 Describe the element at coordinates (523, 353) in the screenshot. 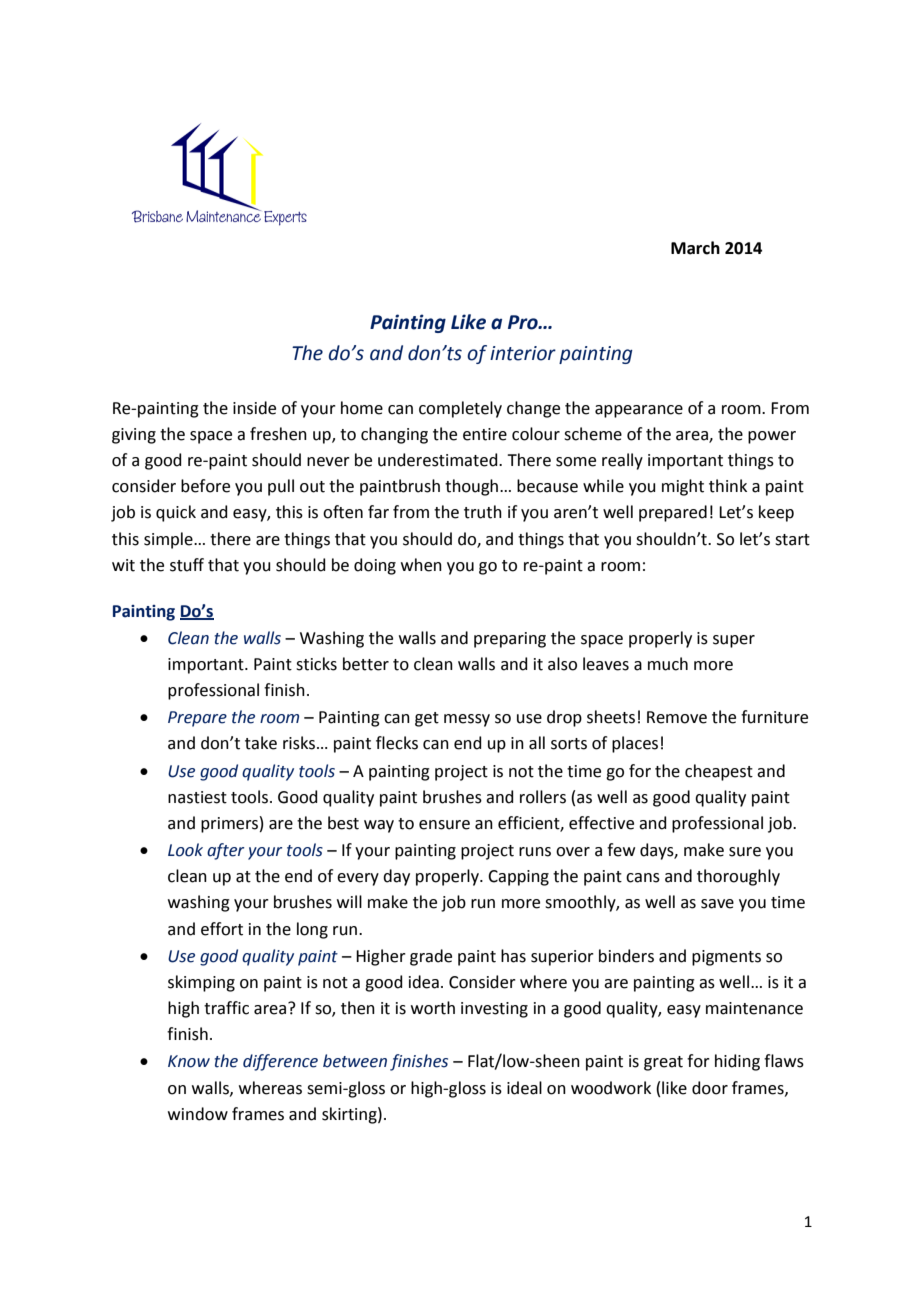

I see `interior` at that location.
